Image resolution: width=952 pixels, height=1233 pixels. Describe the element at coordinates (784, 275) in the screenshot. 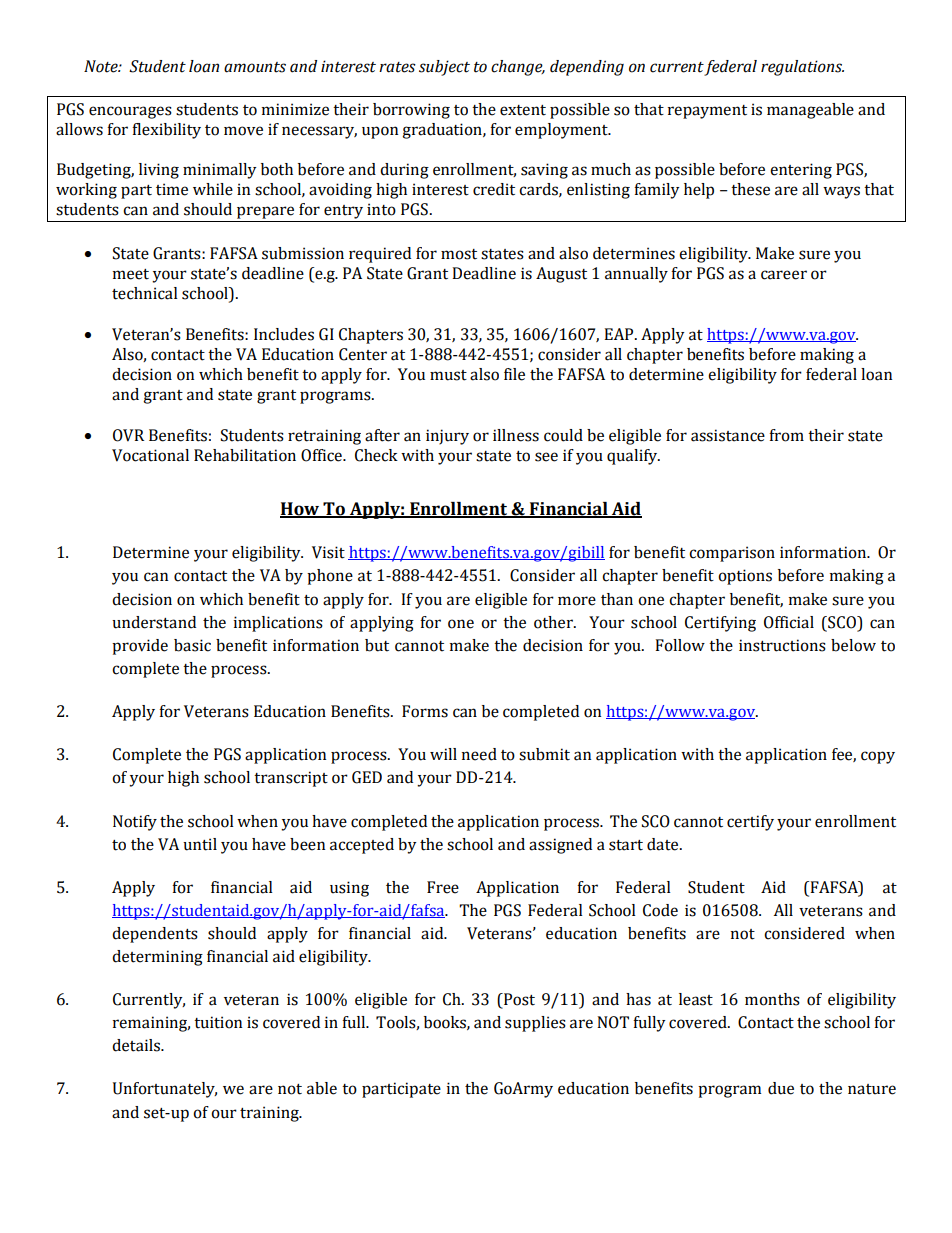

I see `career` at that location.
